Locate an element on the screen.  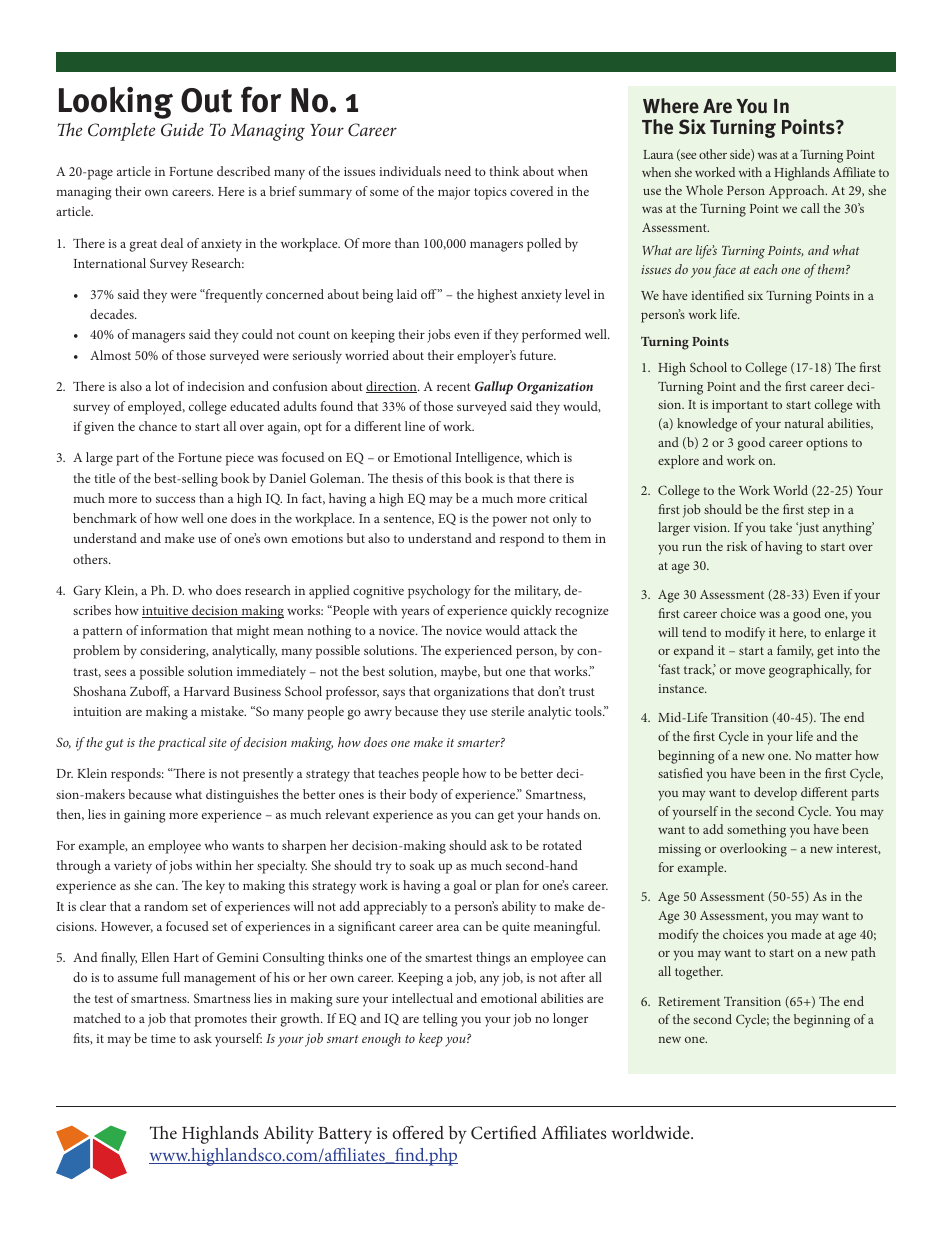
success is located at coordinates (175, 499).
